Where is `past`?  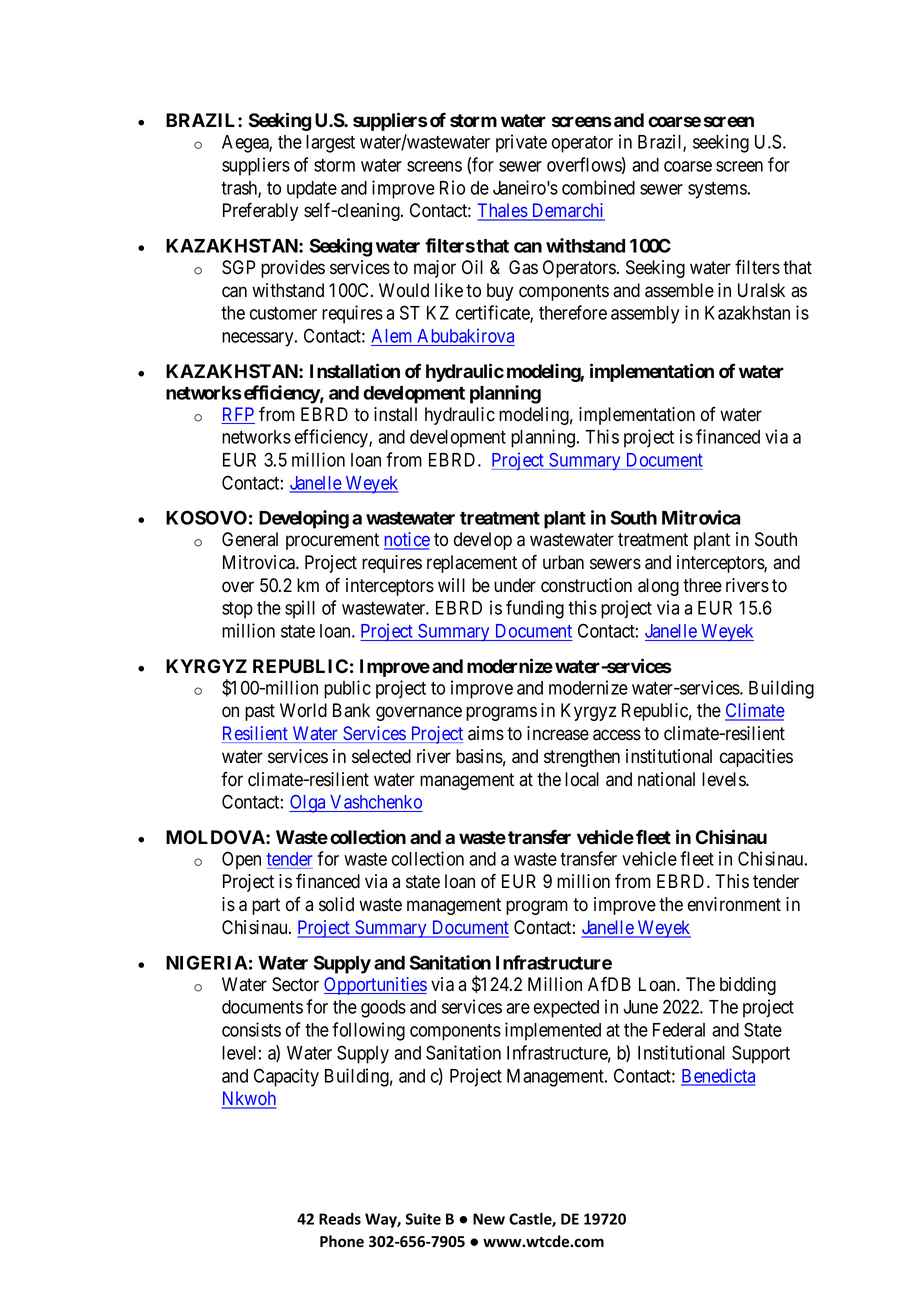
past is located at coordinates (260, 712).
